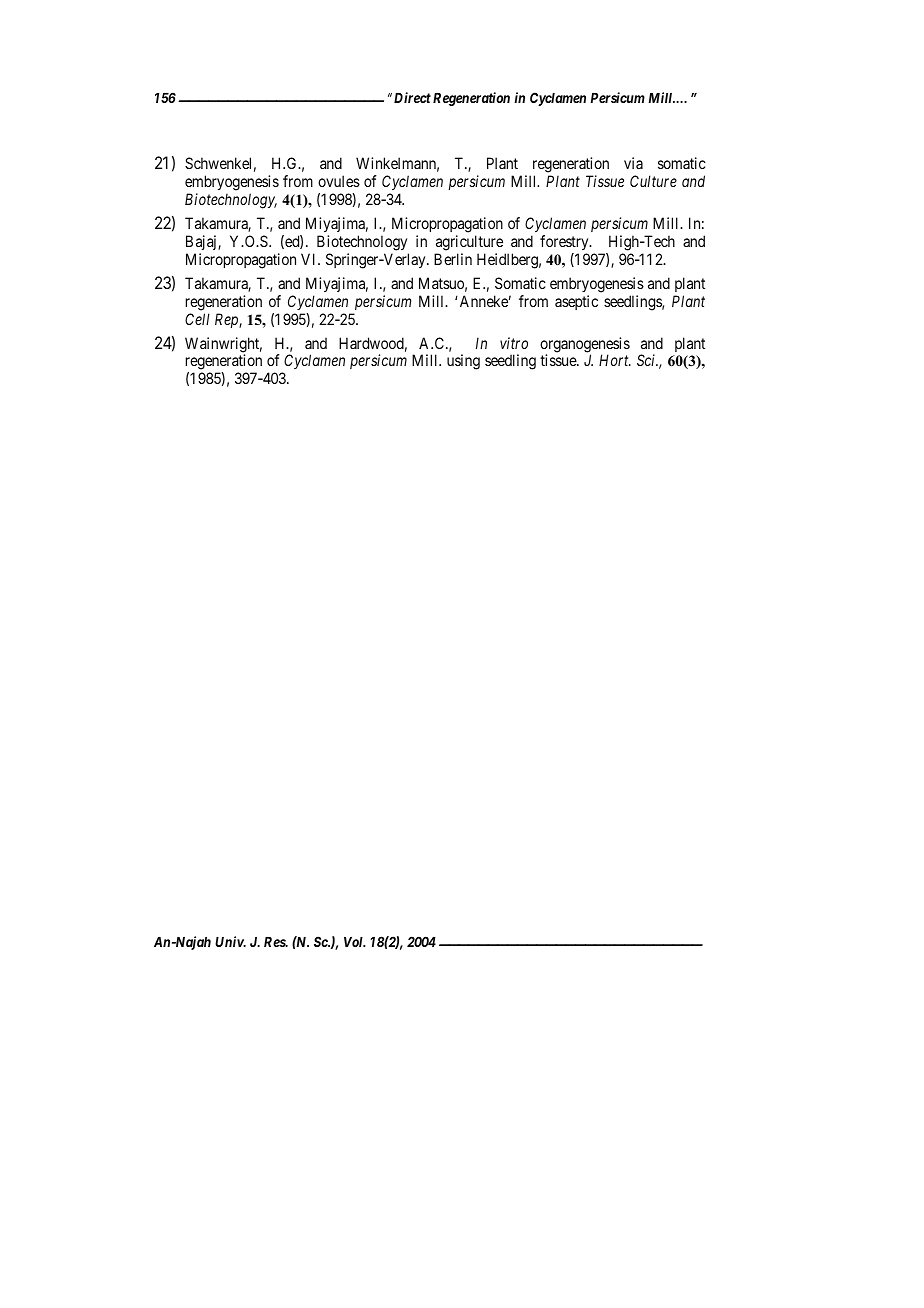  What do you see at coordinates (197, 319) in the image?
I see `Cell` at bounding box center [197, 319].
